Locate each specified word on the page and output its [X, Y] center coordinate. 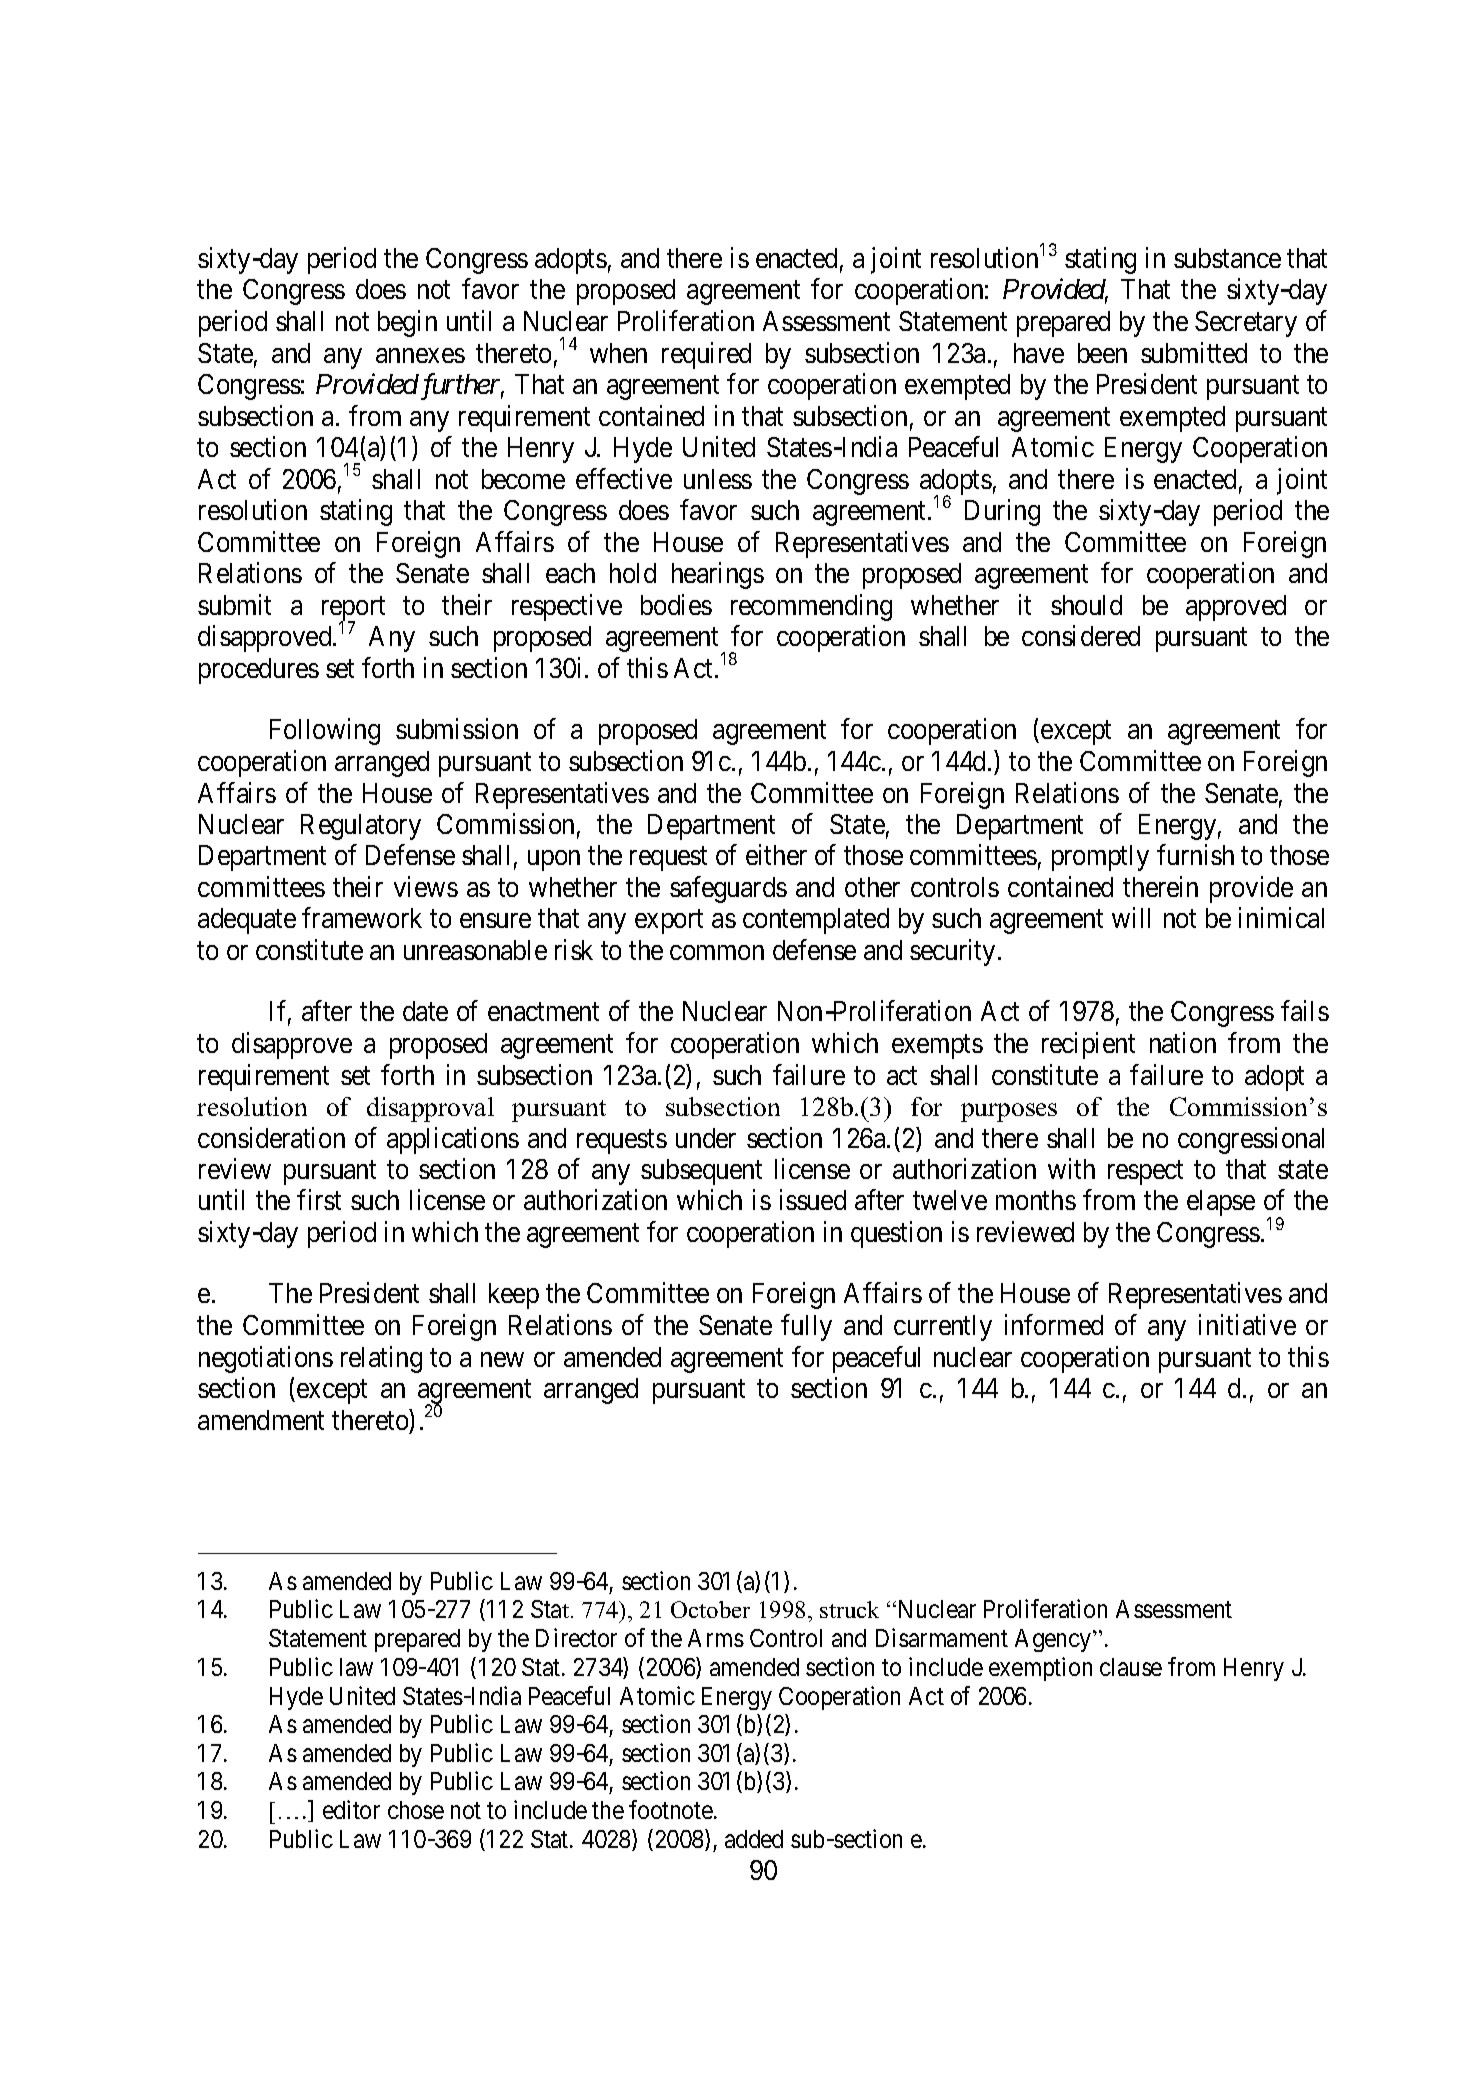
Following [325, 732]
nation [1183, 1042]
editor [351, 1809]
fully [806, 1327]
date [425, 1011]
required [706, 355]
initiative [1247, 1324]
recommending [811, 607]
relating [381, 1359]
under [706, 1138]
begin [407, 323]
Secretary [1246, 324]
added [754, 1839]
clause [1131, 1667]
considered [1081, 636]
